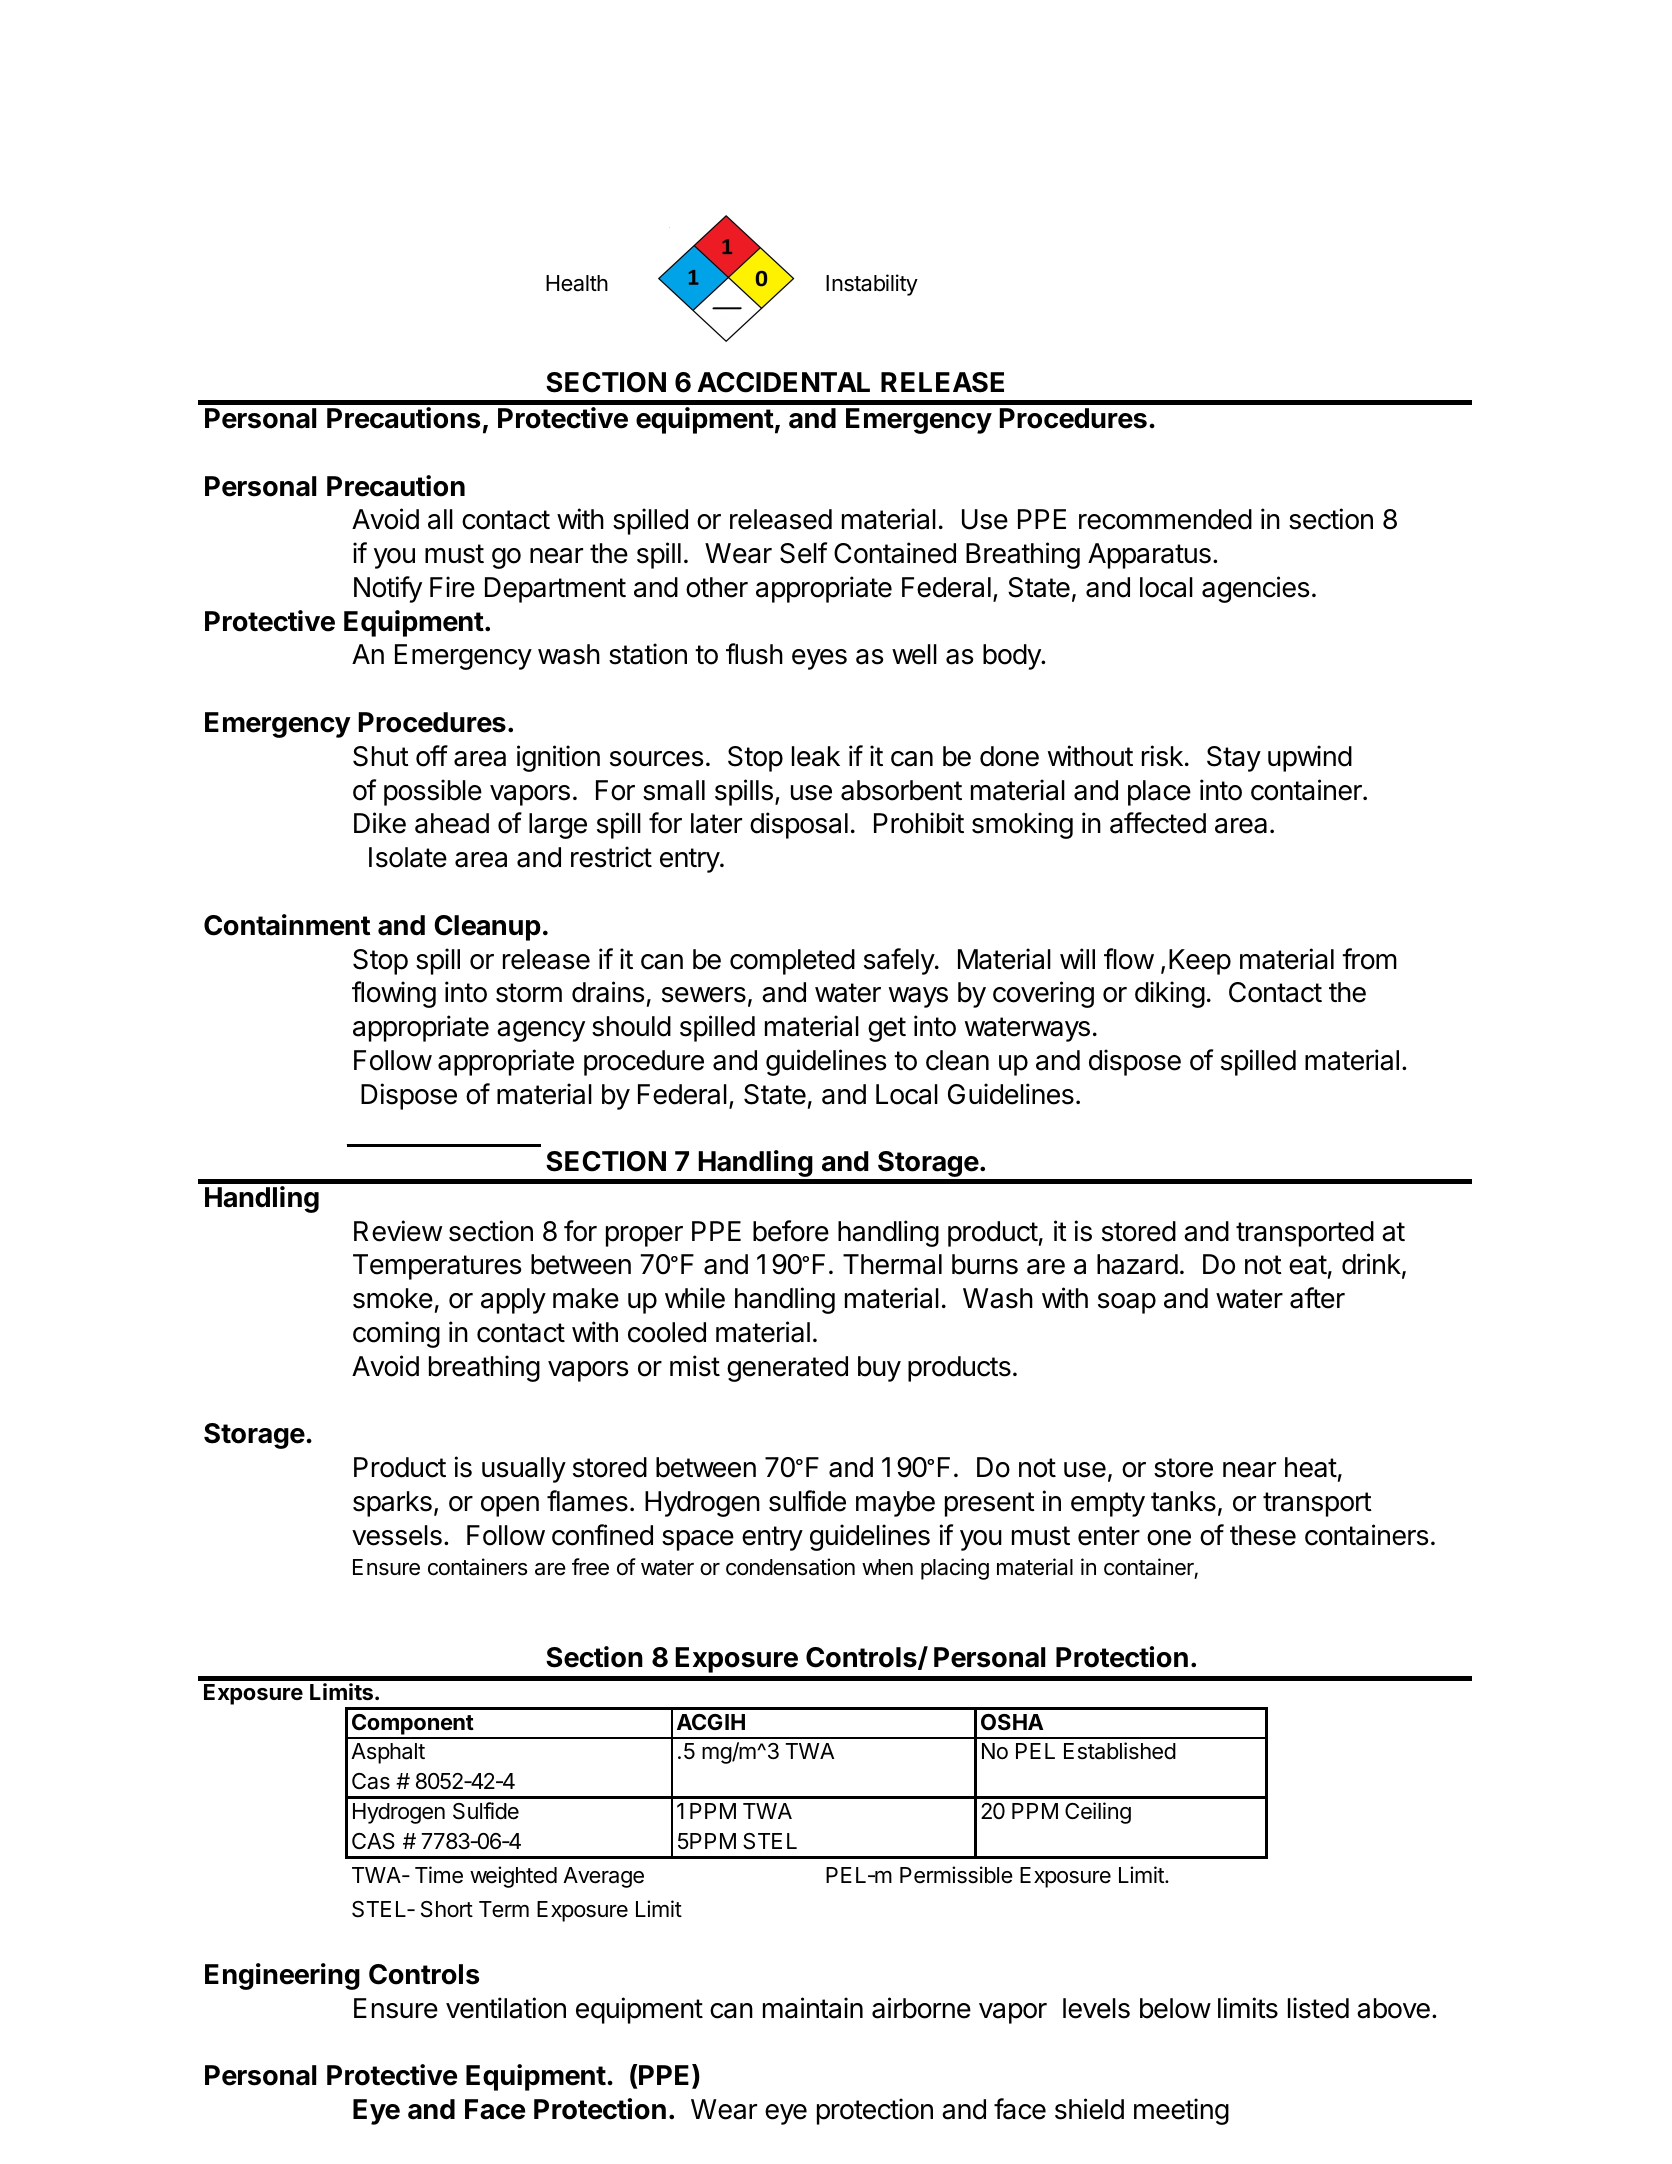  What do you see at coordinates (506, 2008) in the screenshot?
I see `ventilation` at bounding box center [506, 2008].
